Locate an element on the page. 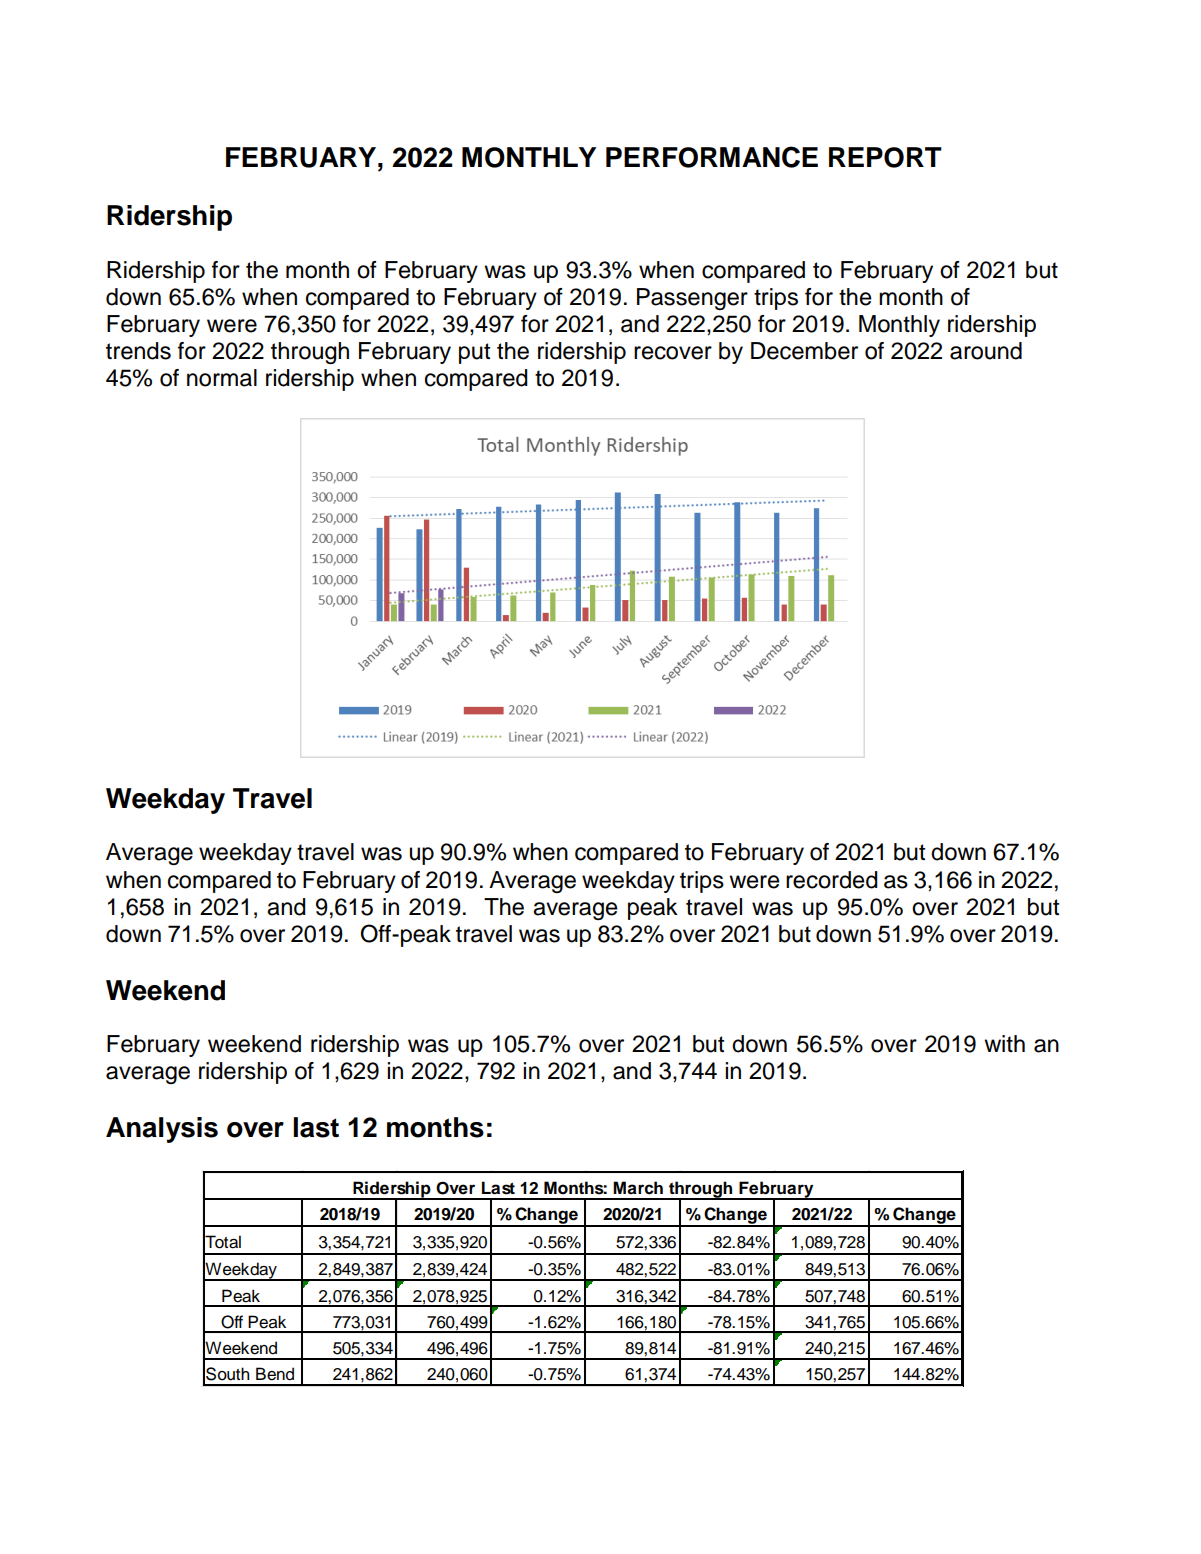  Bend is located at coordinates (275, 1374).
